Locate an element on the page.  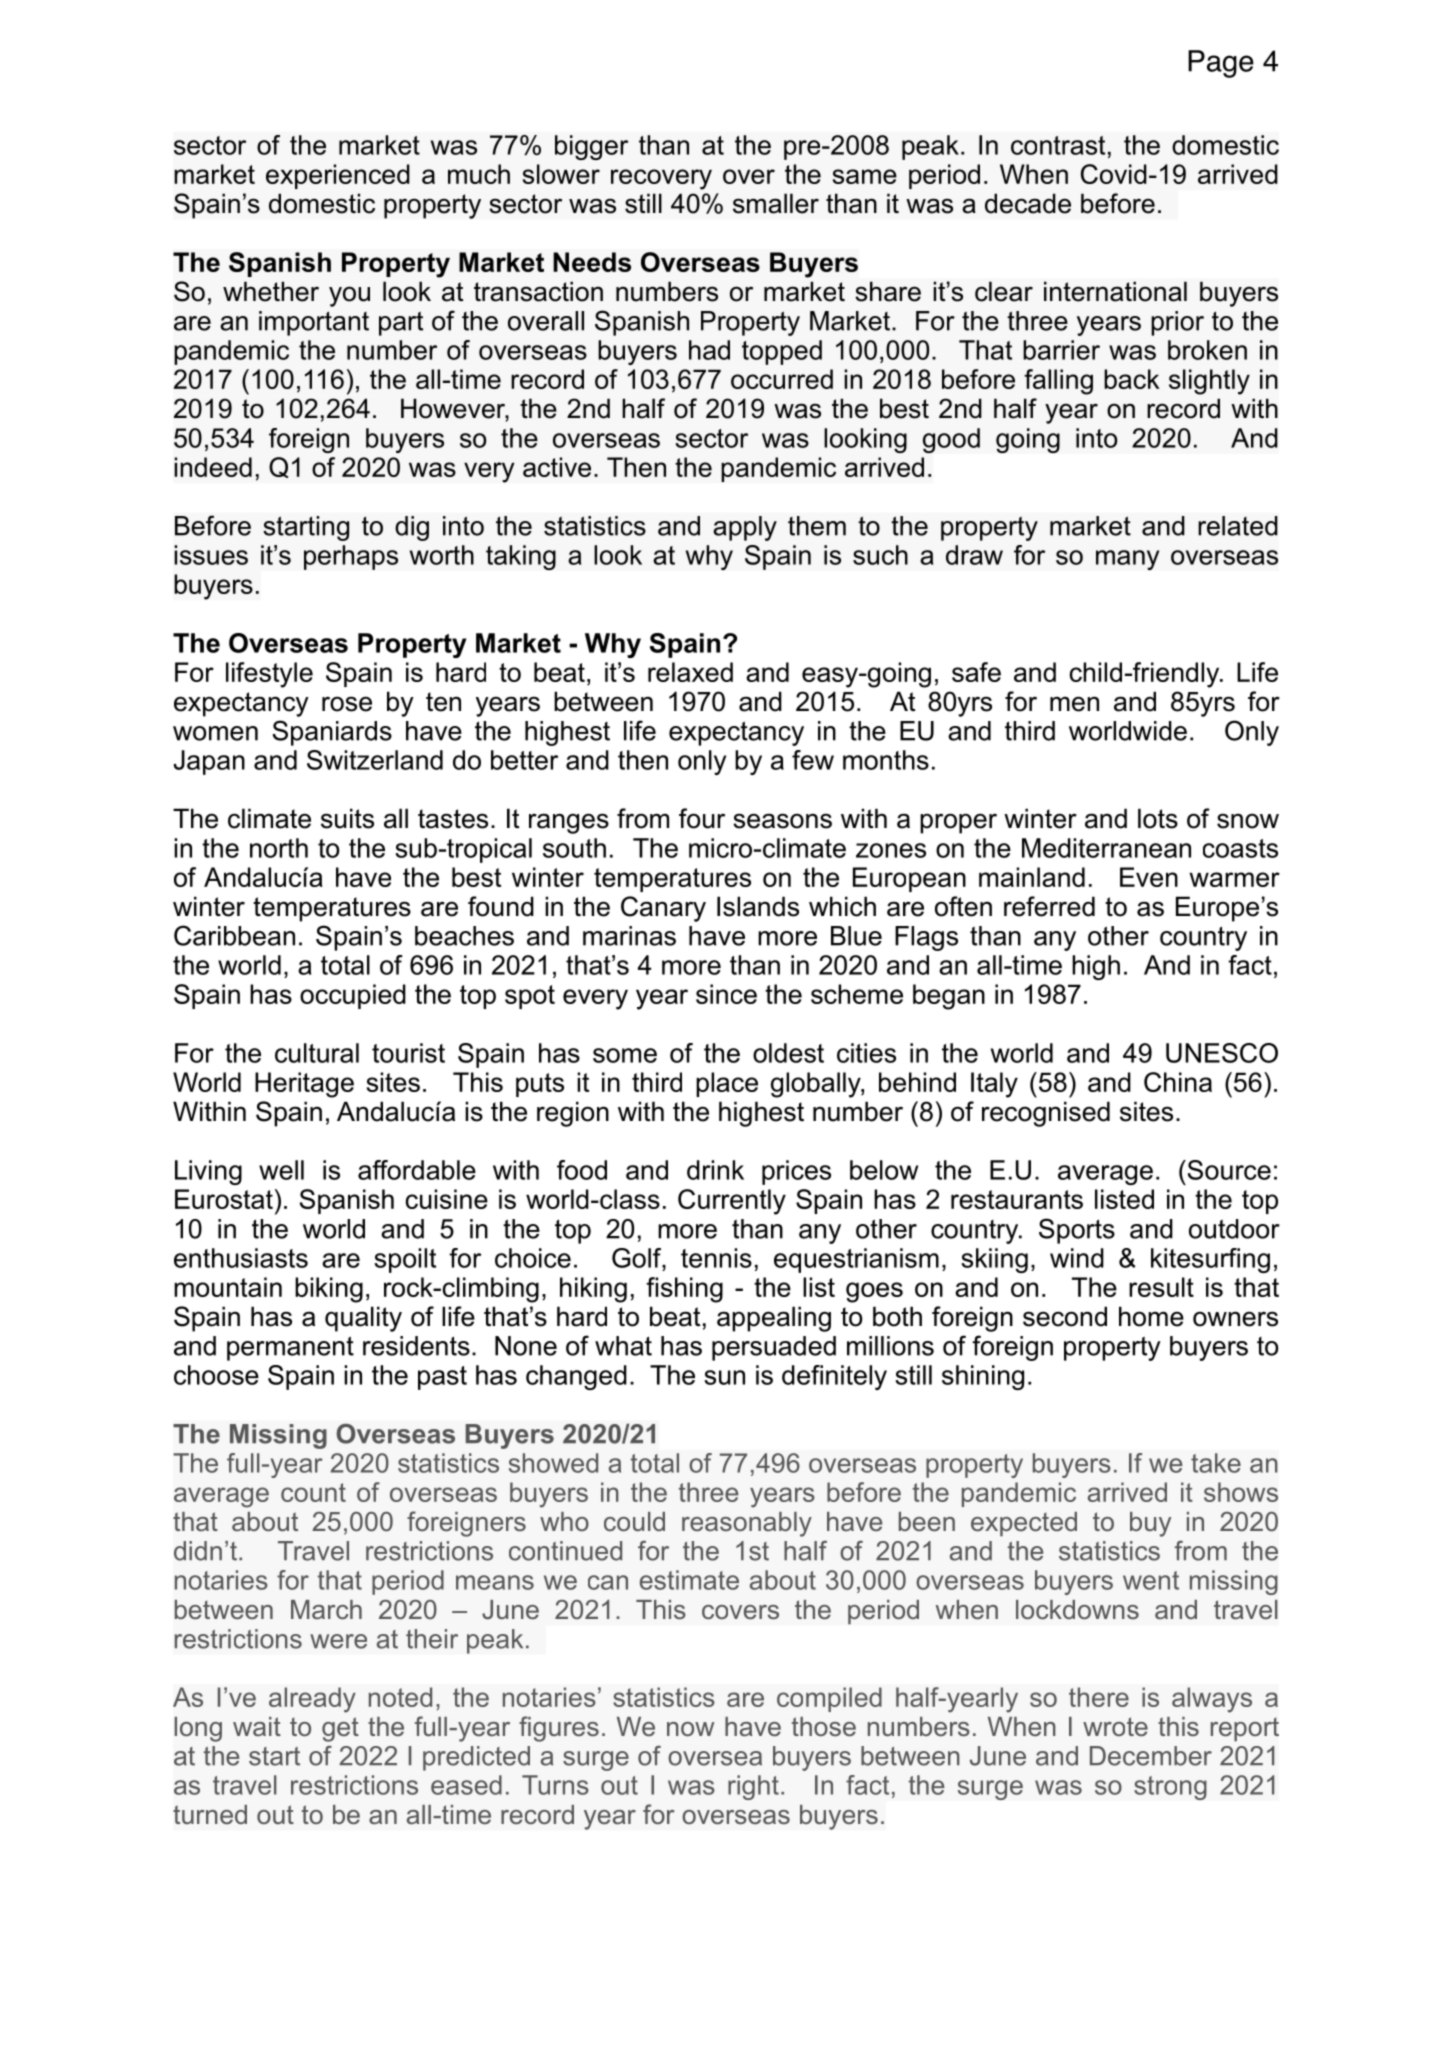
many is located at coordinates (1127, 560).
